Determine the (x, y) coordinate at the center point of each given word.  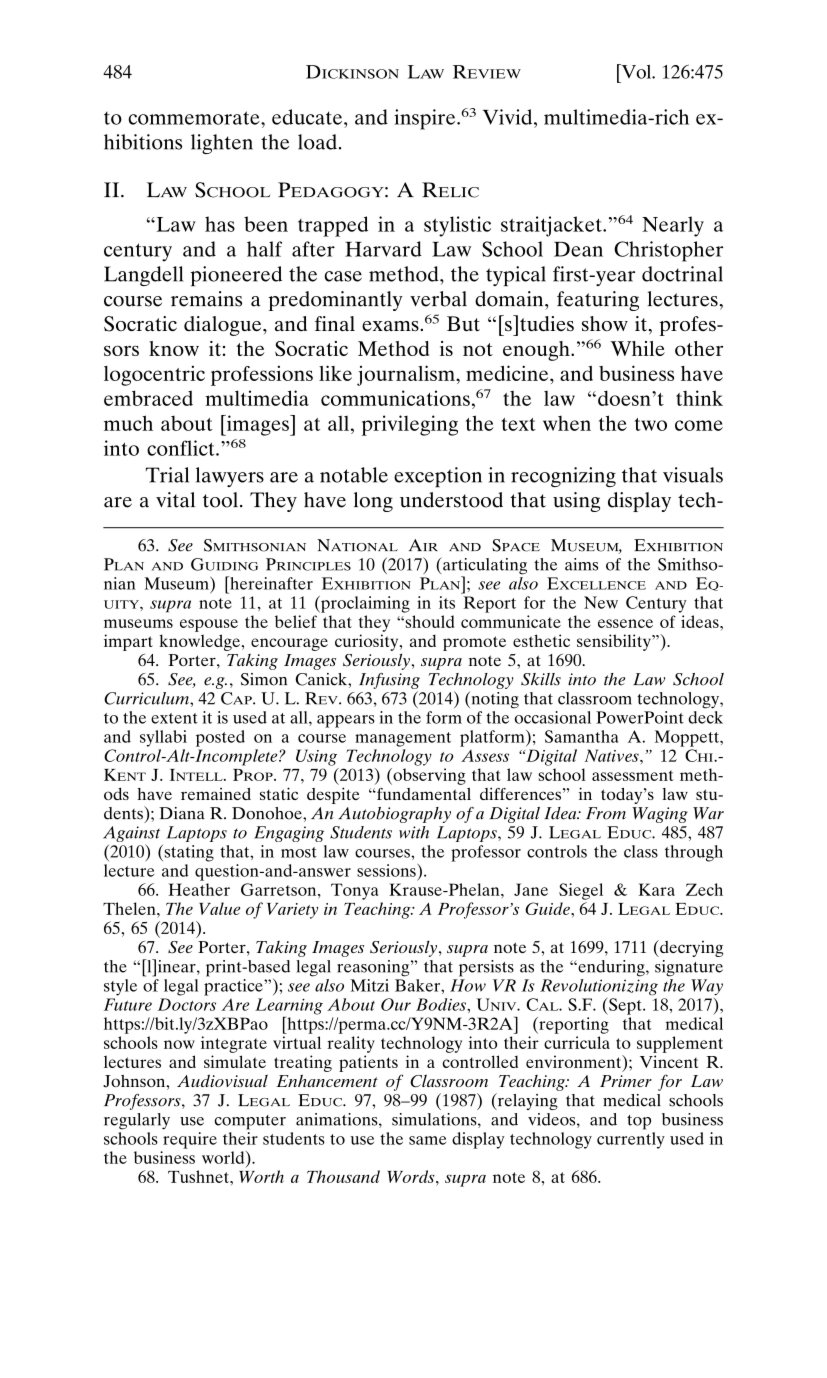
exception (438, 477)
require (190, 1140)
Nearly (673, 226)
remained (216, 794)
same (427, 1140)
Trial (167, 475)
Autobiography (394, 815)
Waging (660, 815)
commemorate (195, 118)
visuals (693, 475)
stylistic (457, 226)
